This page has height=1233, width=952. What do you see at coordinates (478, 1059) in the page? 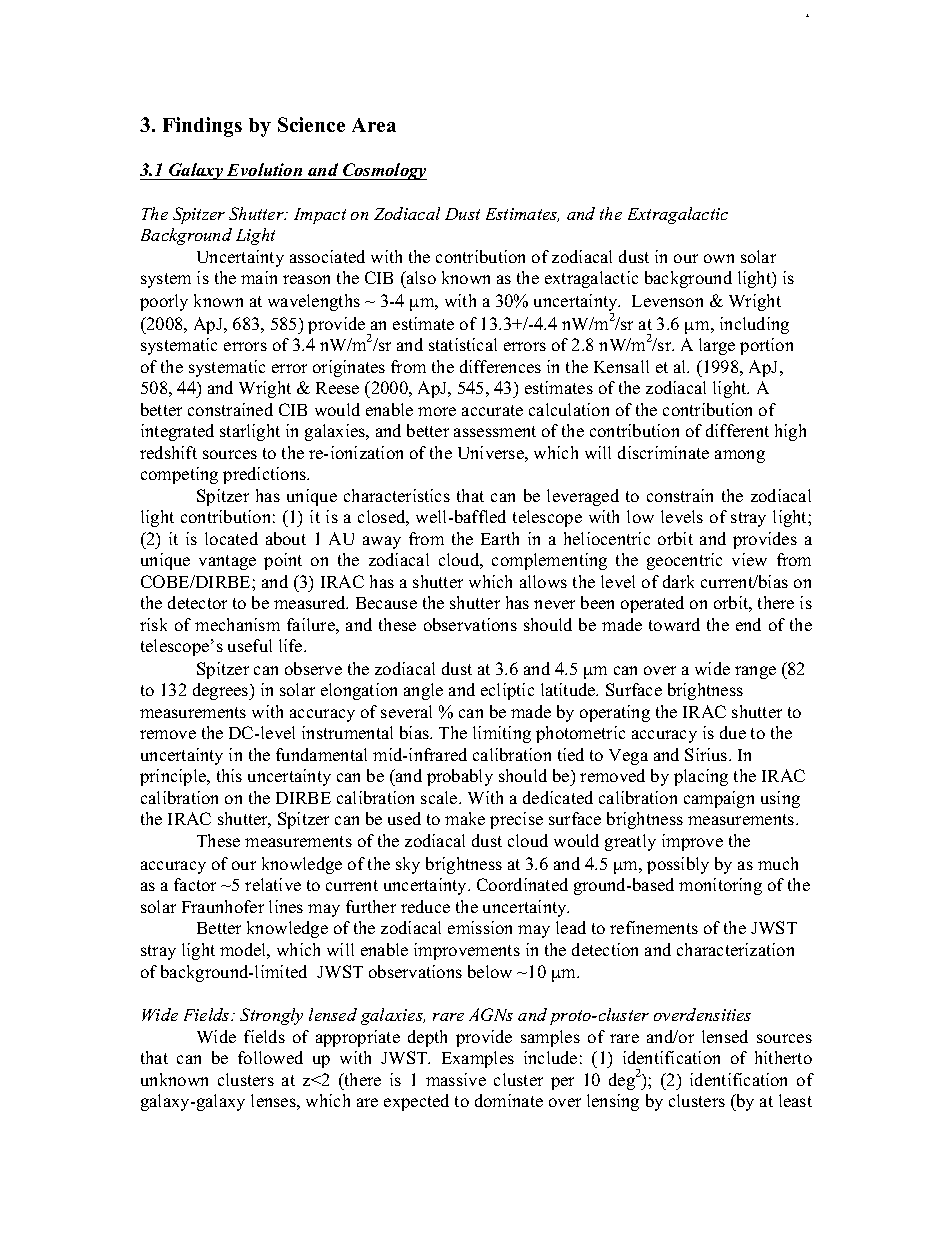
I see `Examples` at bounding box center [478, 1059].
